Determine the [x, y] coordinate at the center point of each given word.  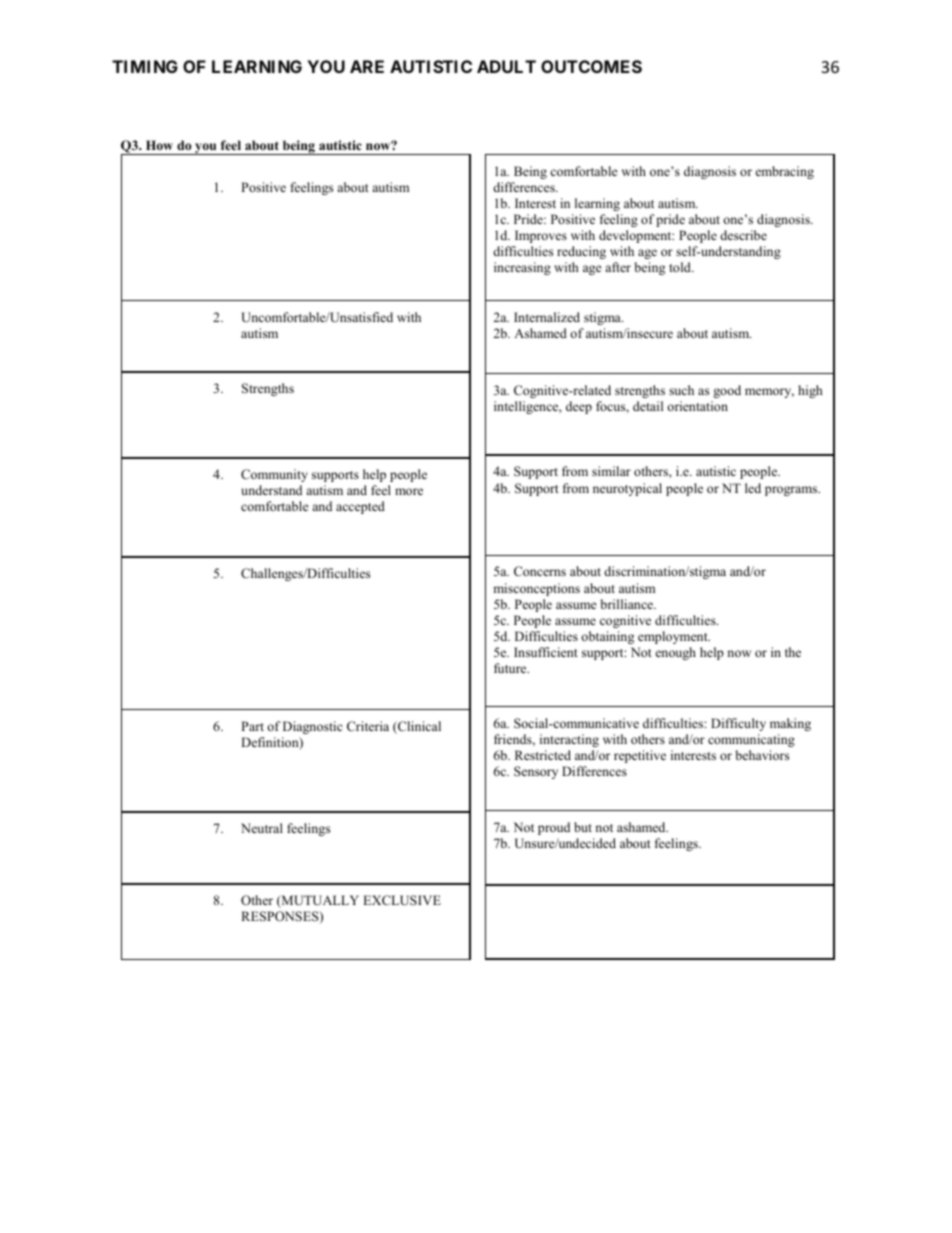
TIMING [145, 66]
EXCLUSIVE [402, 900]
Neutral [262, 828]
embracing [785, 172]
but [583, 827]
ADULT [506, 66]
